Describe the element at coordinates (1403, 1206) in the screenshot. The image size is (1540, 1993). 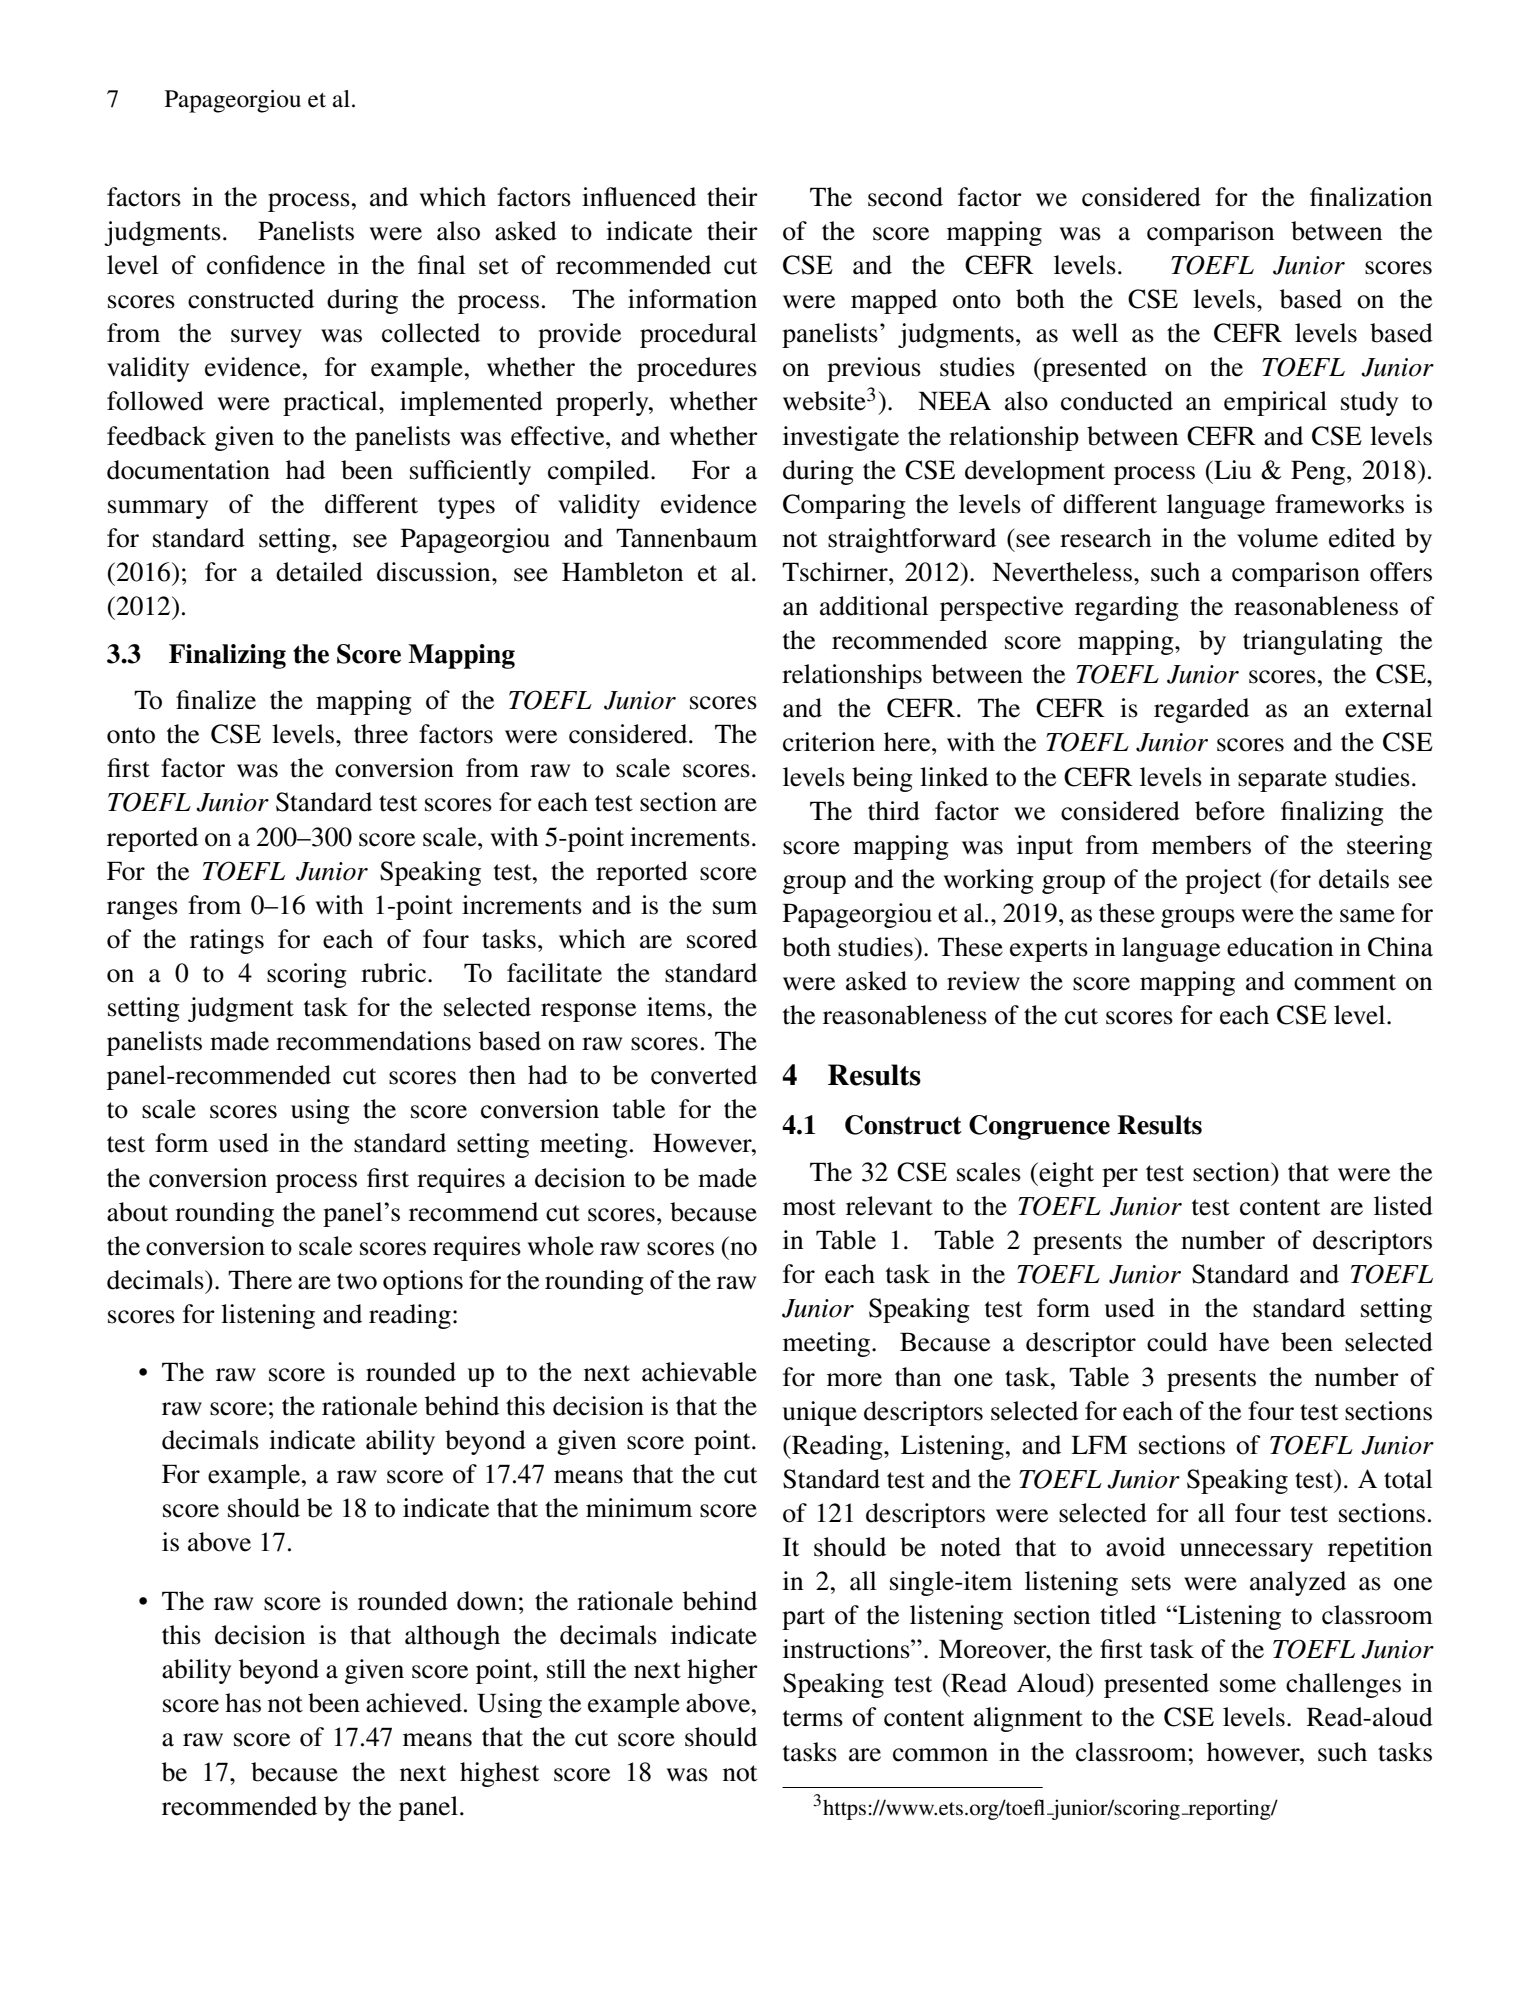
I see `listed` at that location.
